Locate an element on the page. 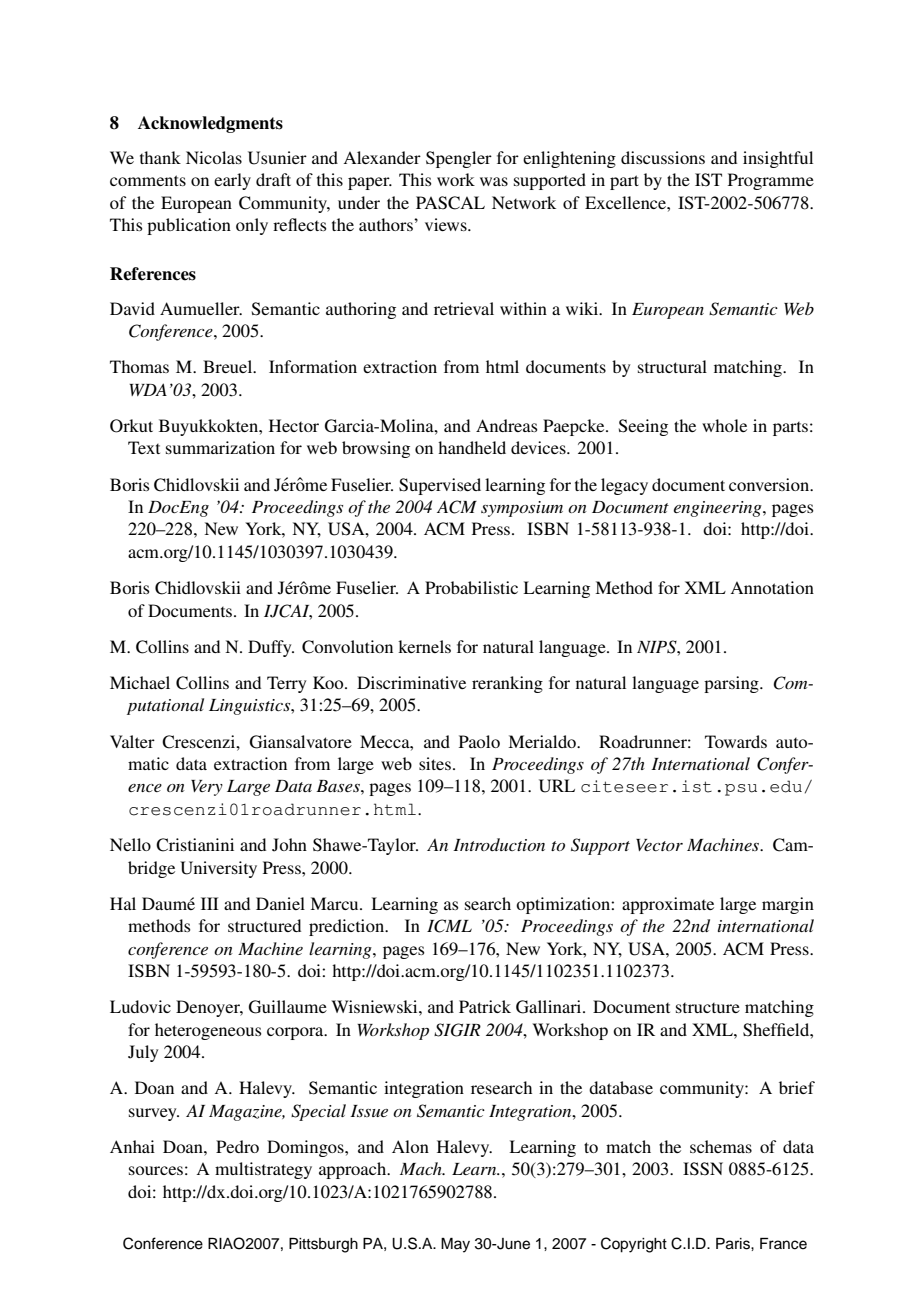 The image size is (924, 1308). summarization is located at coordinates (220, 447).
